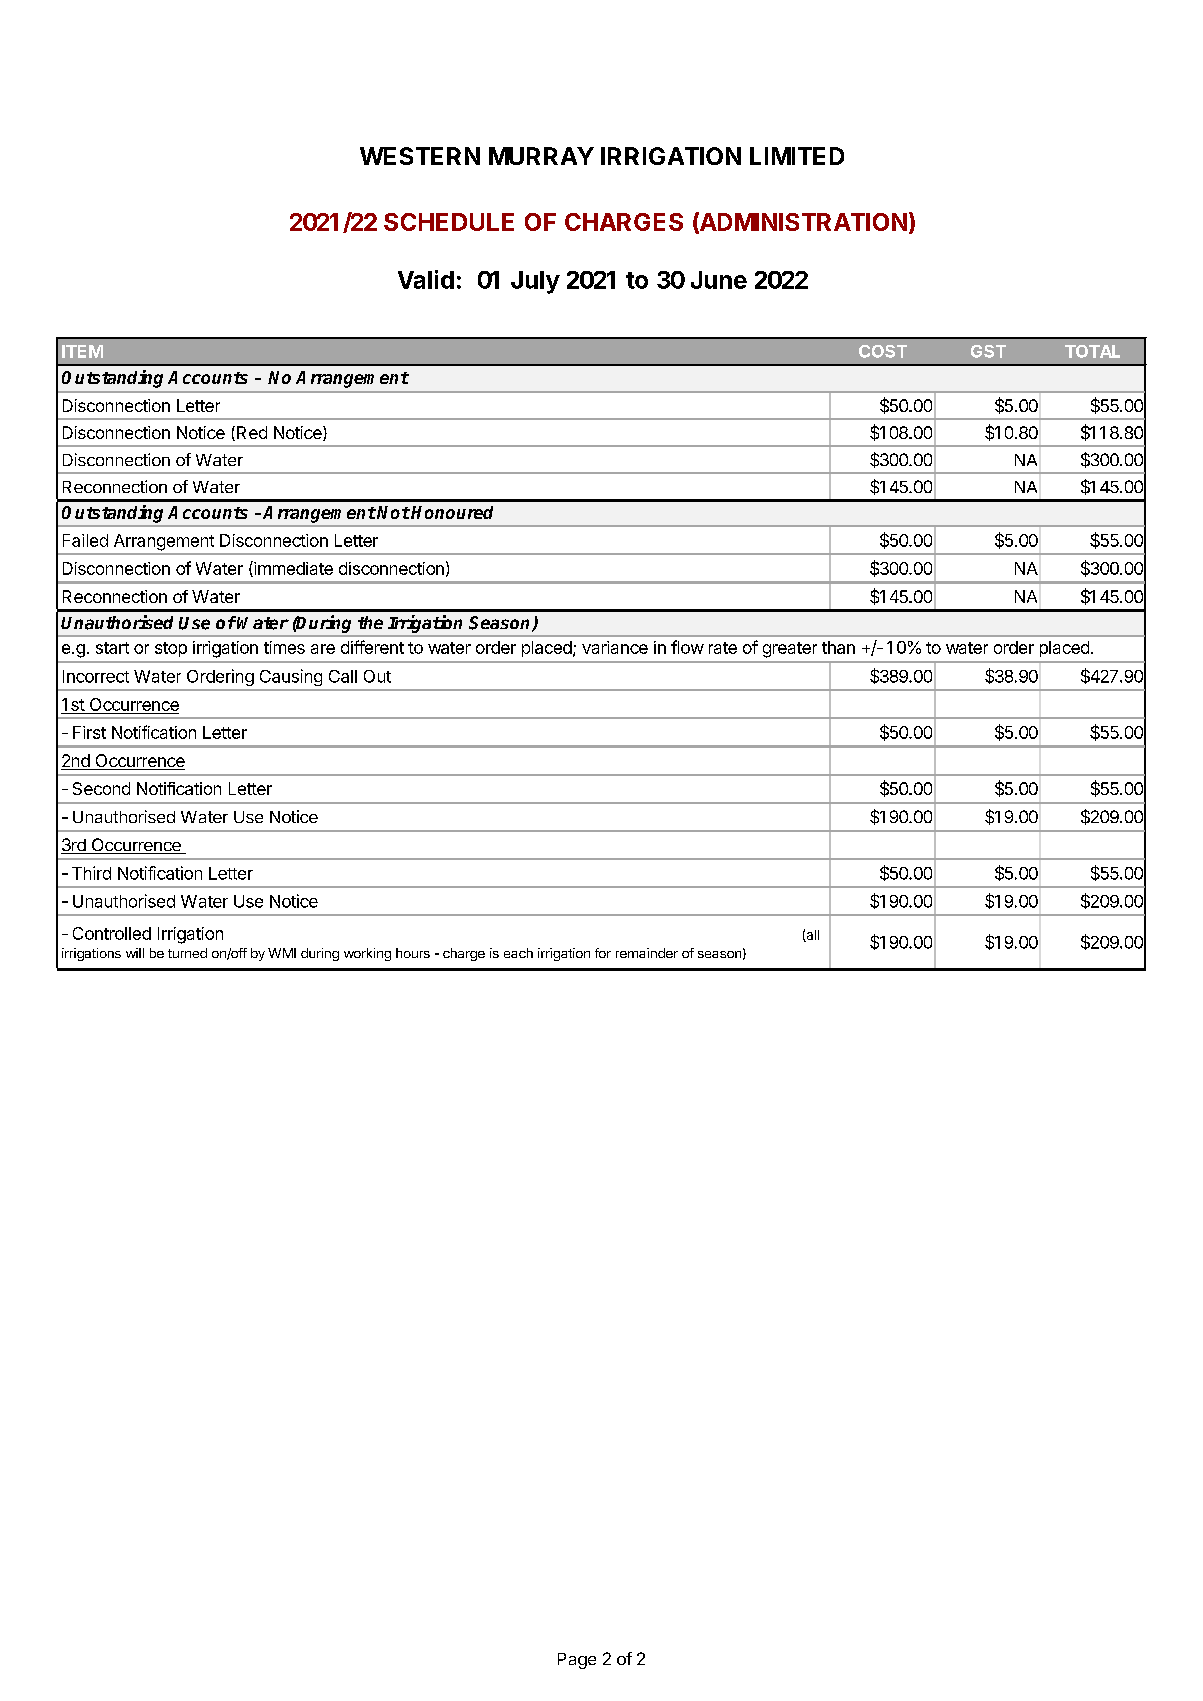 This screenshot has width=1203, height=1701. Describe the element at coordinates (187, 953) in the screenshot. I see `turned` at that location.
